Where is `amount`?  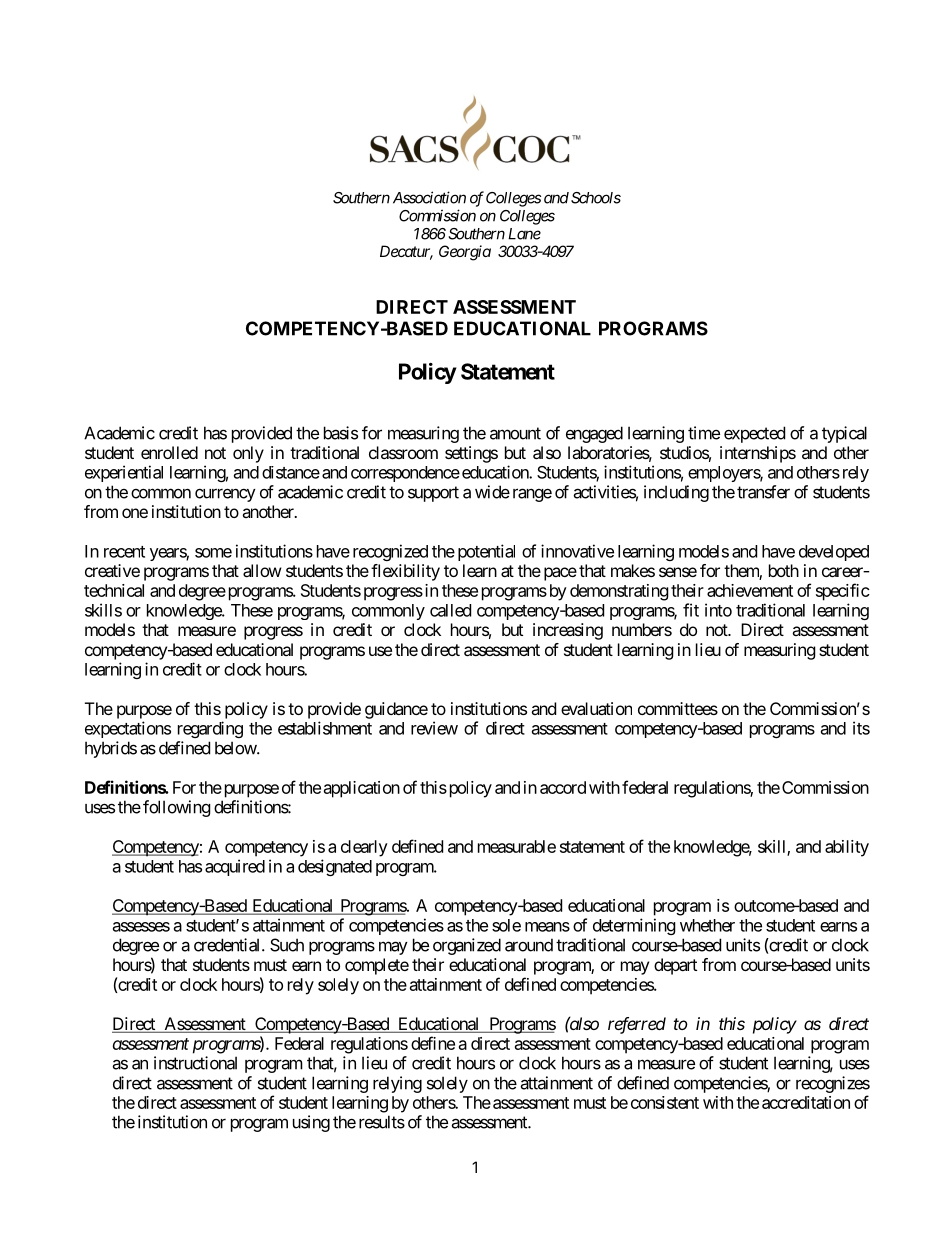
amount is located at coordinates (515, 433).
